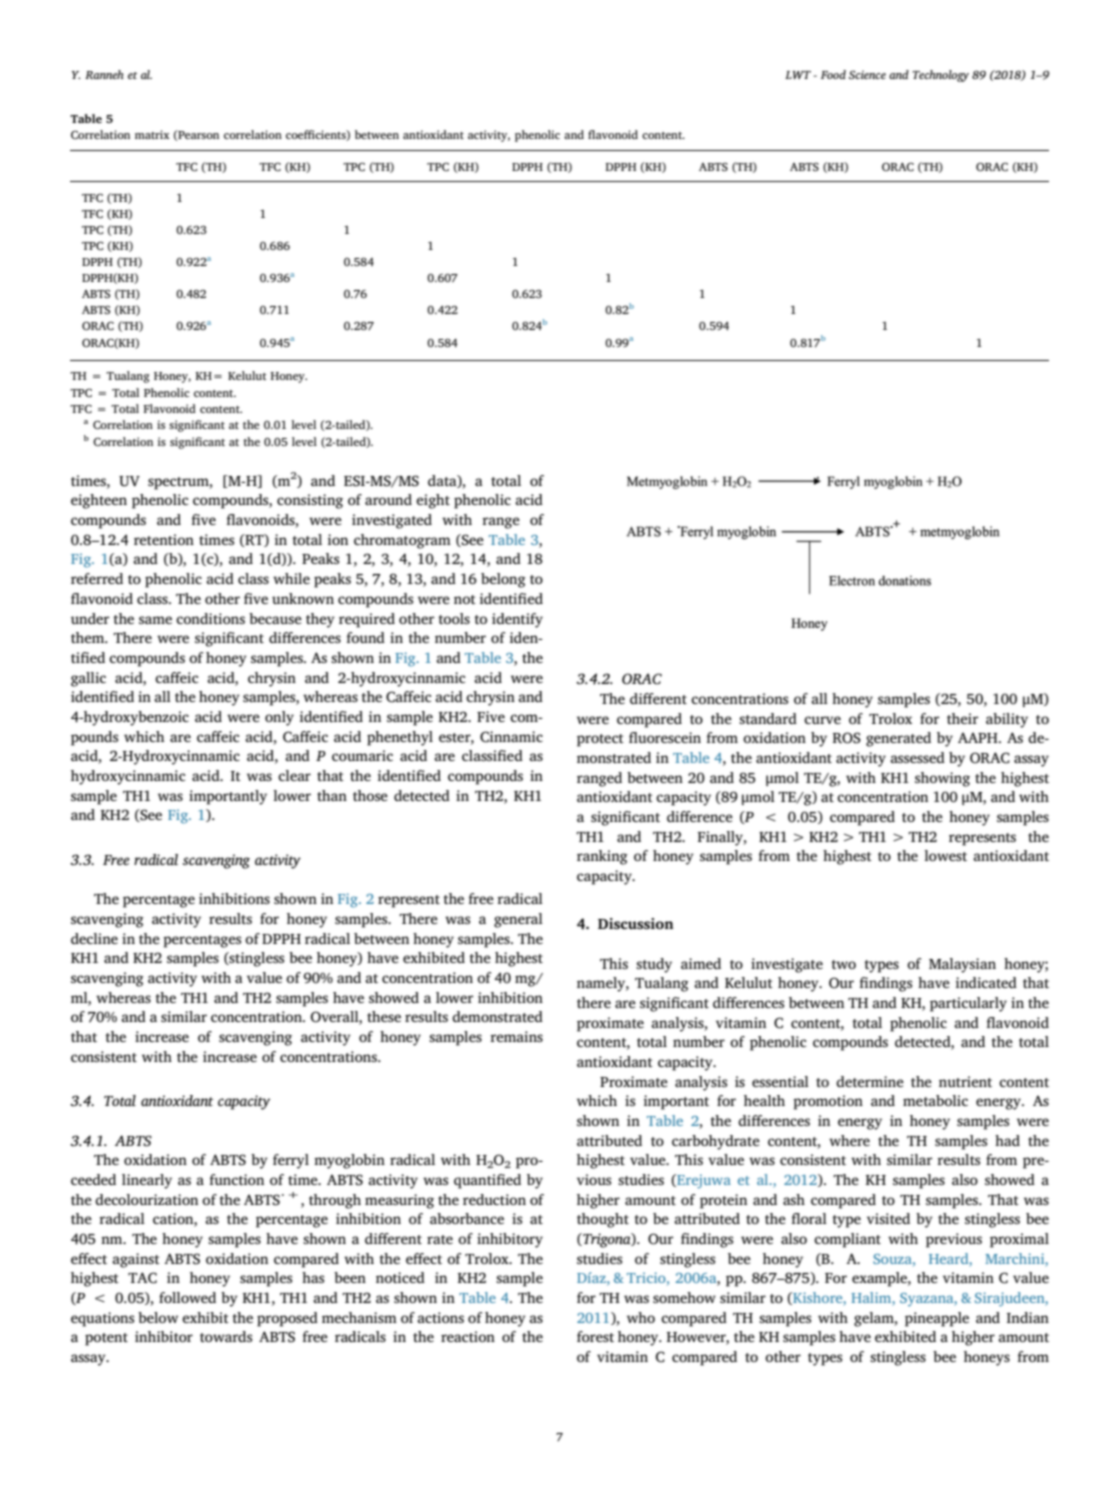 This screenshot has height=1493, width=1120. What do you see at coordinates (94, 938) in the screenshot?
I see `decline` at bounding box center [94, 938].
